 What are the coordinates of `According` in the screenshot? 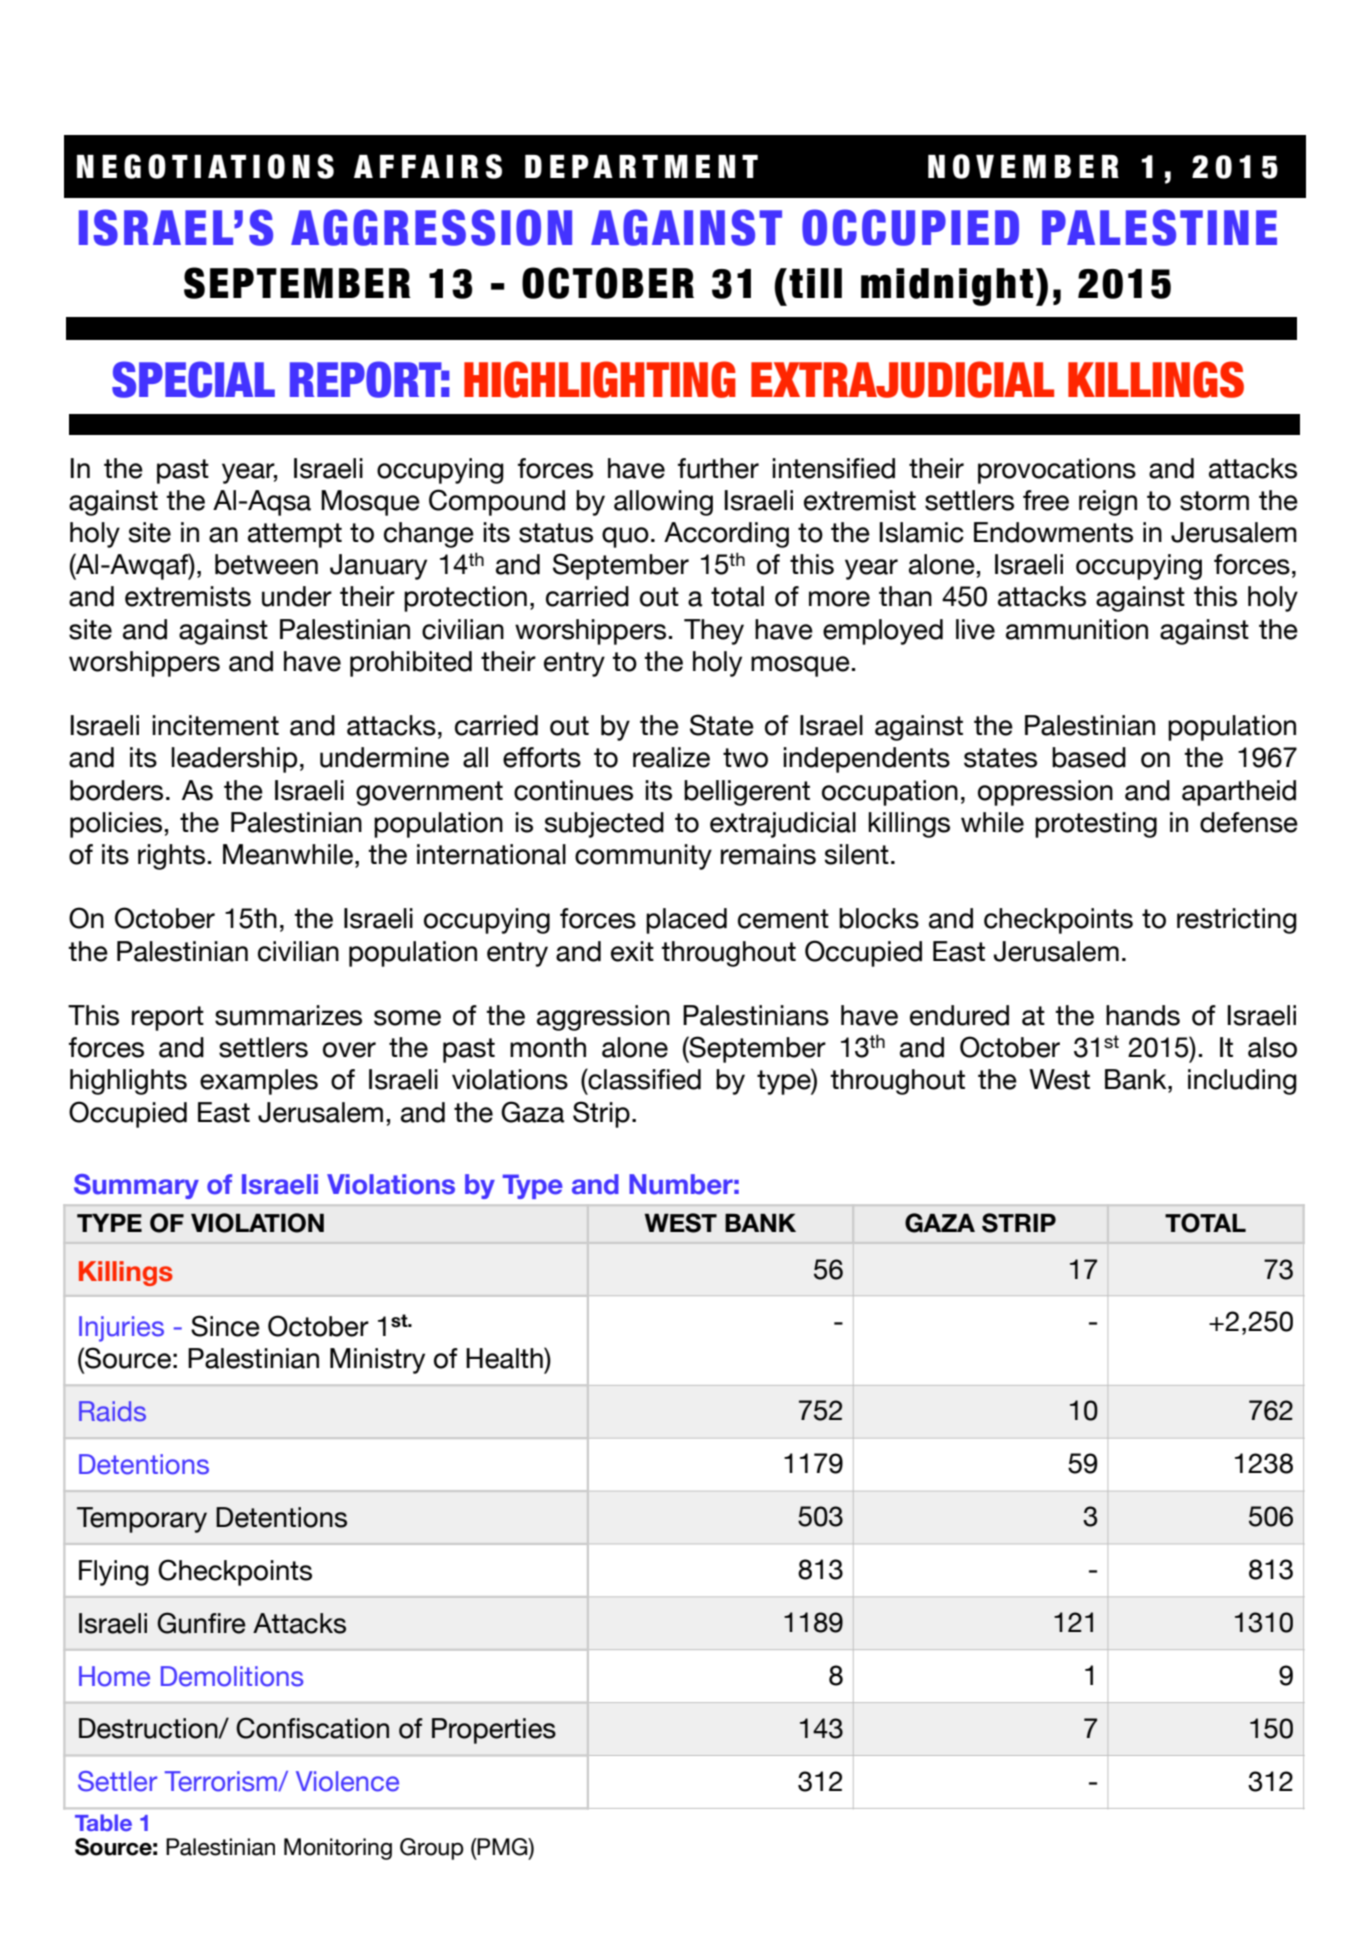 It's located at (726, 535).
